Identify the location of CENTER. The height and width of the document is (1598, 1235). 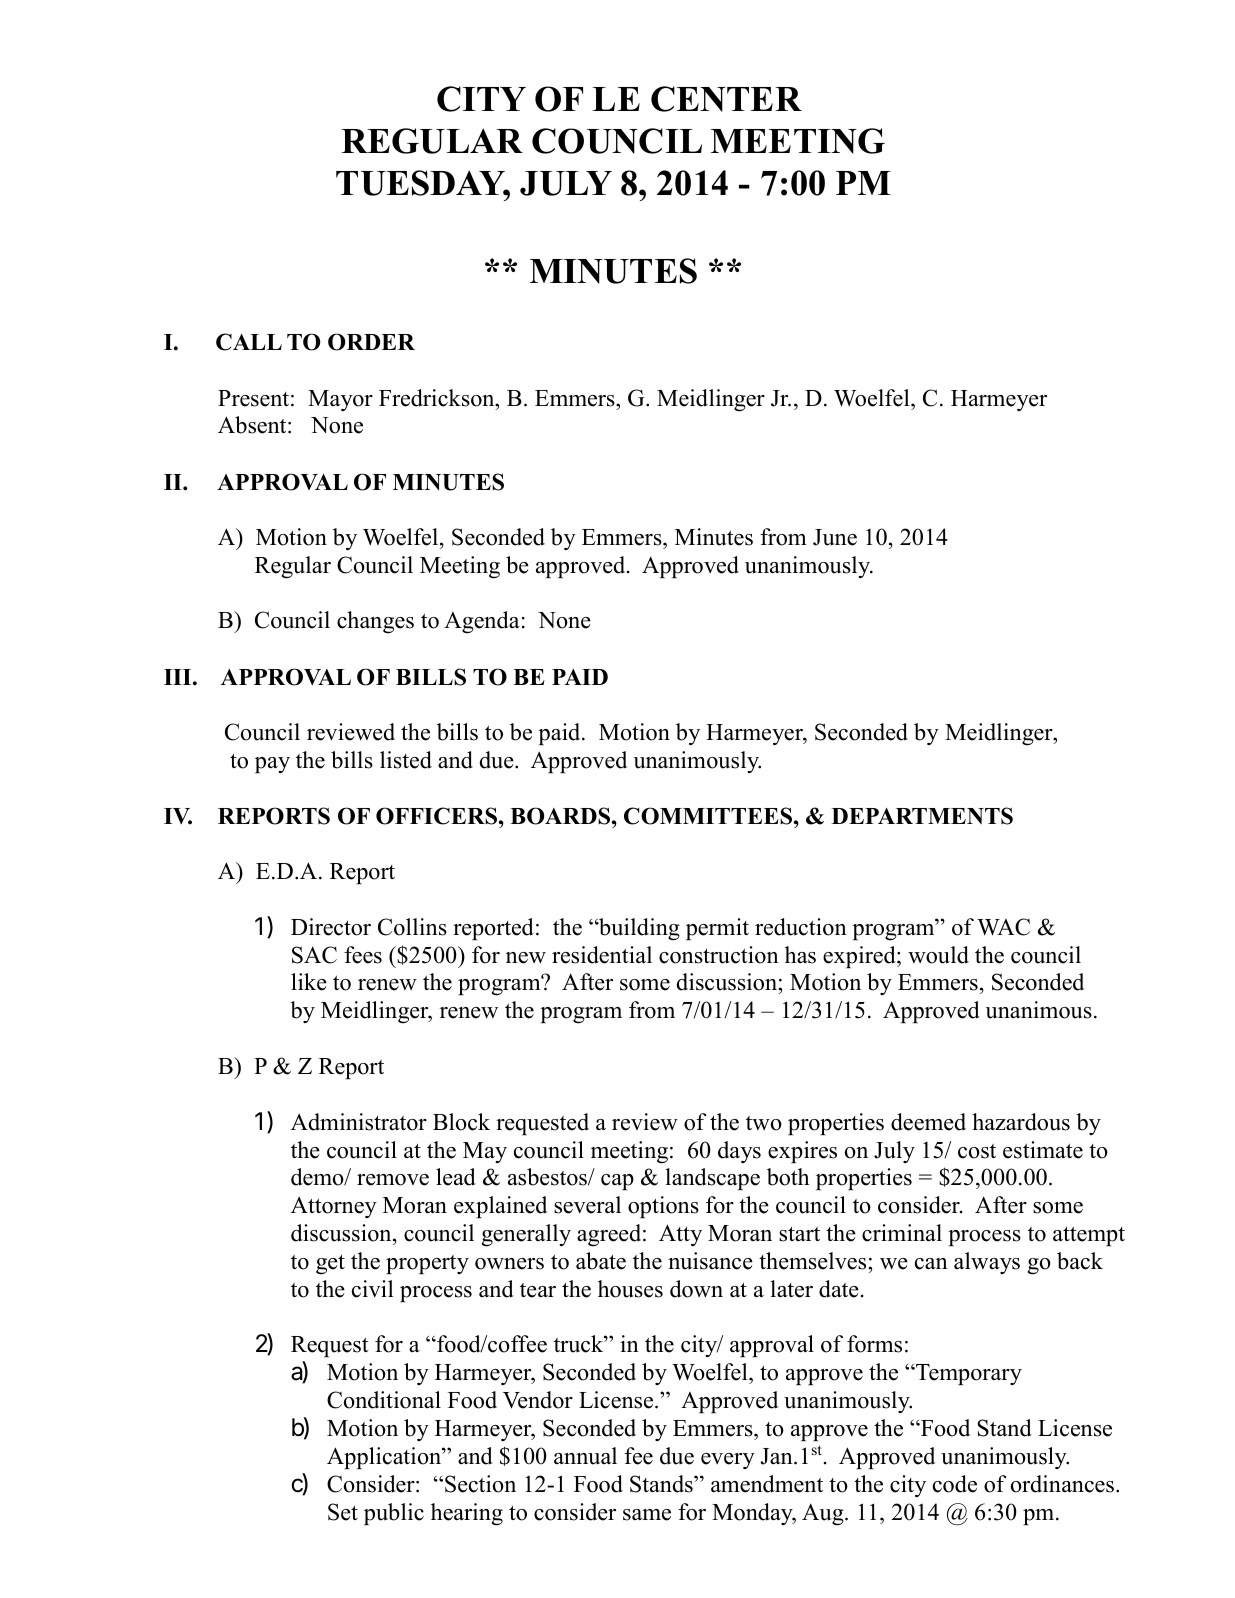
(726, 99).
